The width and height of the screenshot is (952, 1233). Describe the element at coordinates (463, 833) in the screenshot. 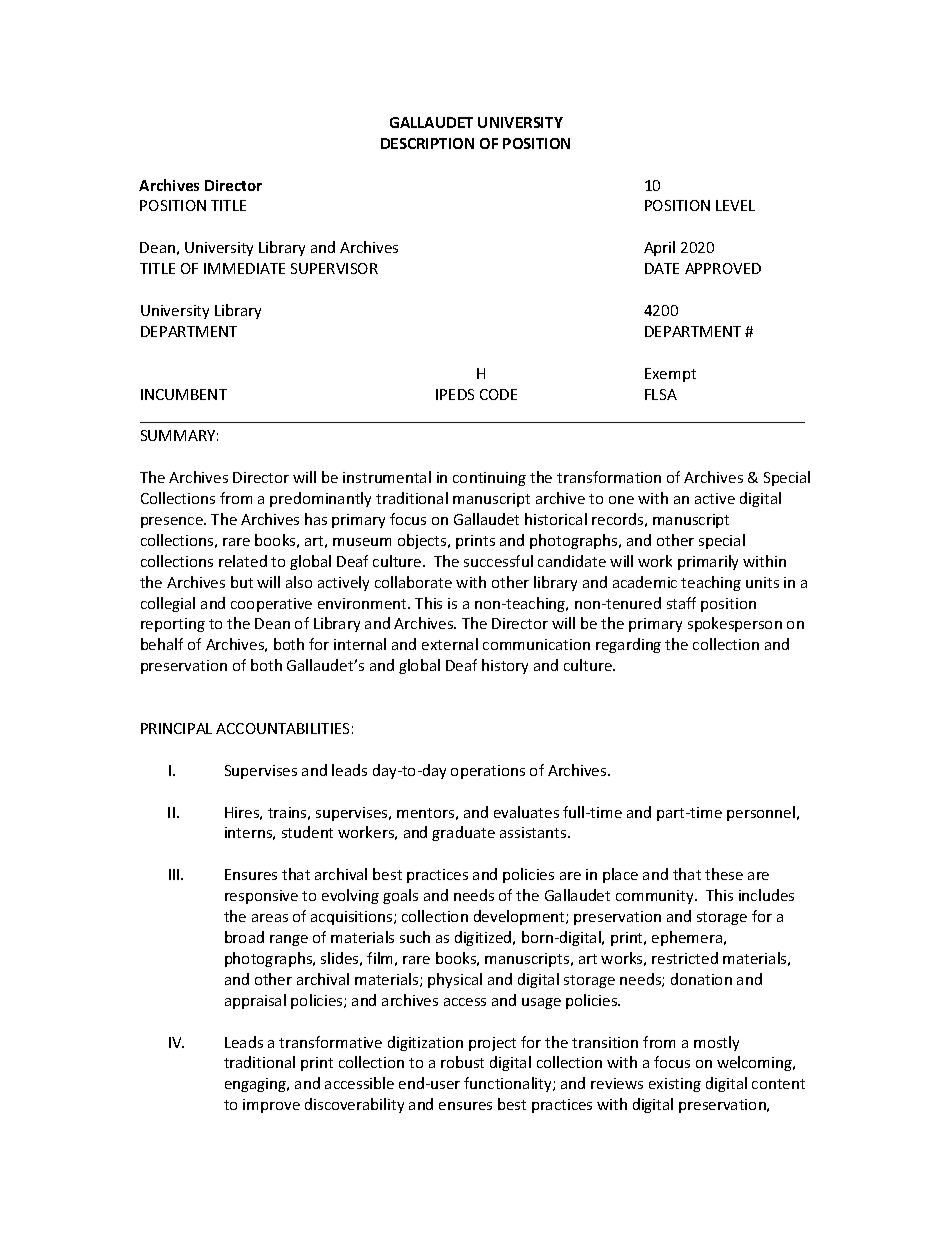

I see `graduate` at that location.
